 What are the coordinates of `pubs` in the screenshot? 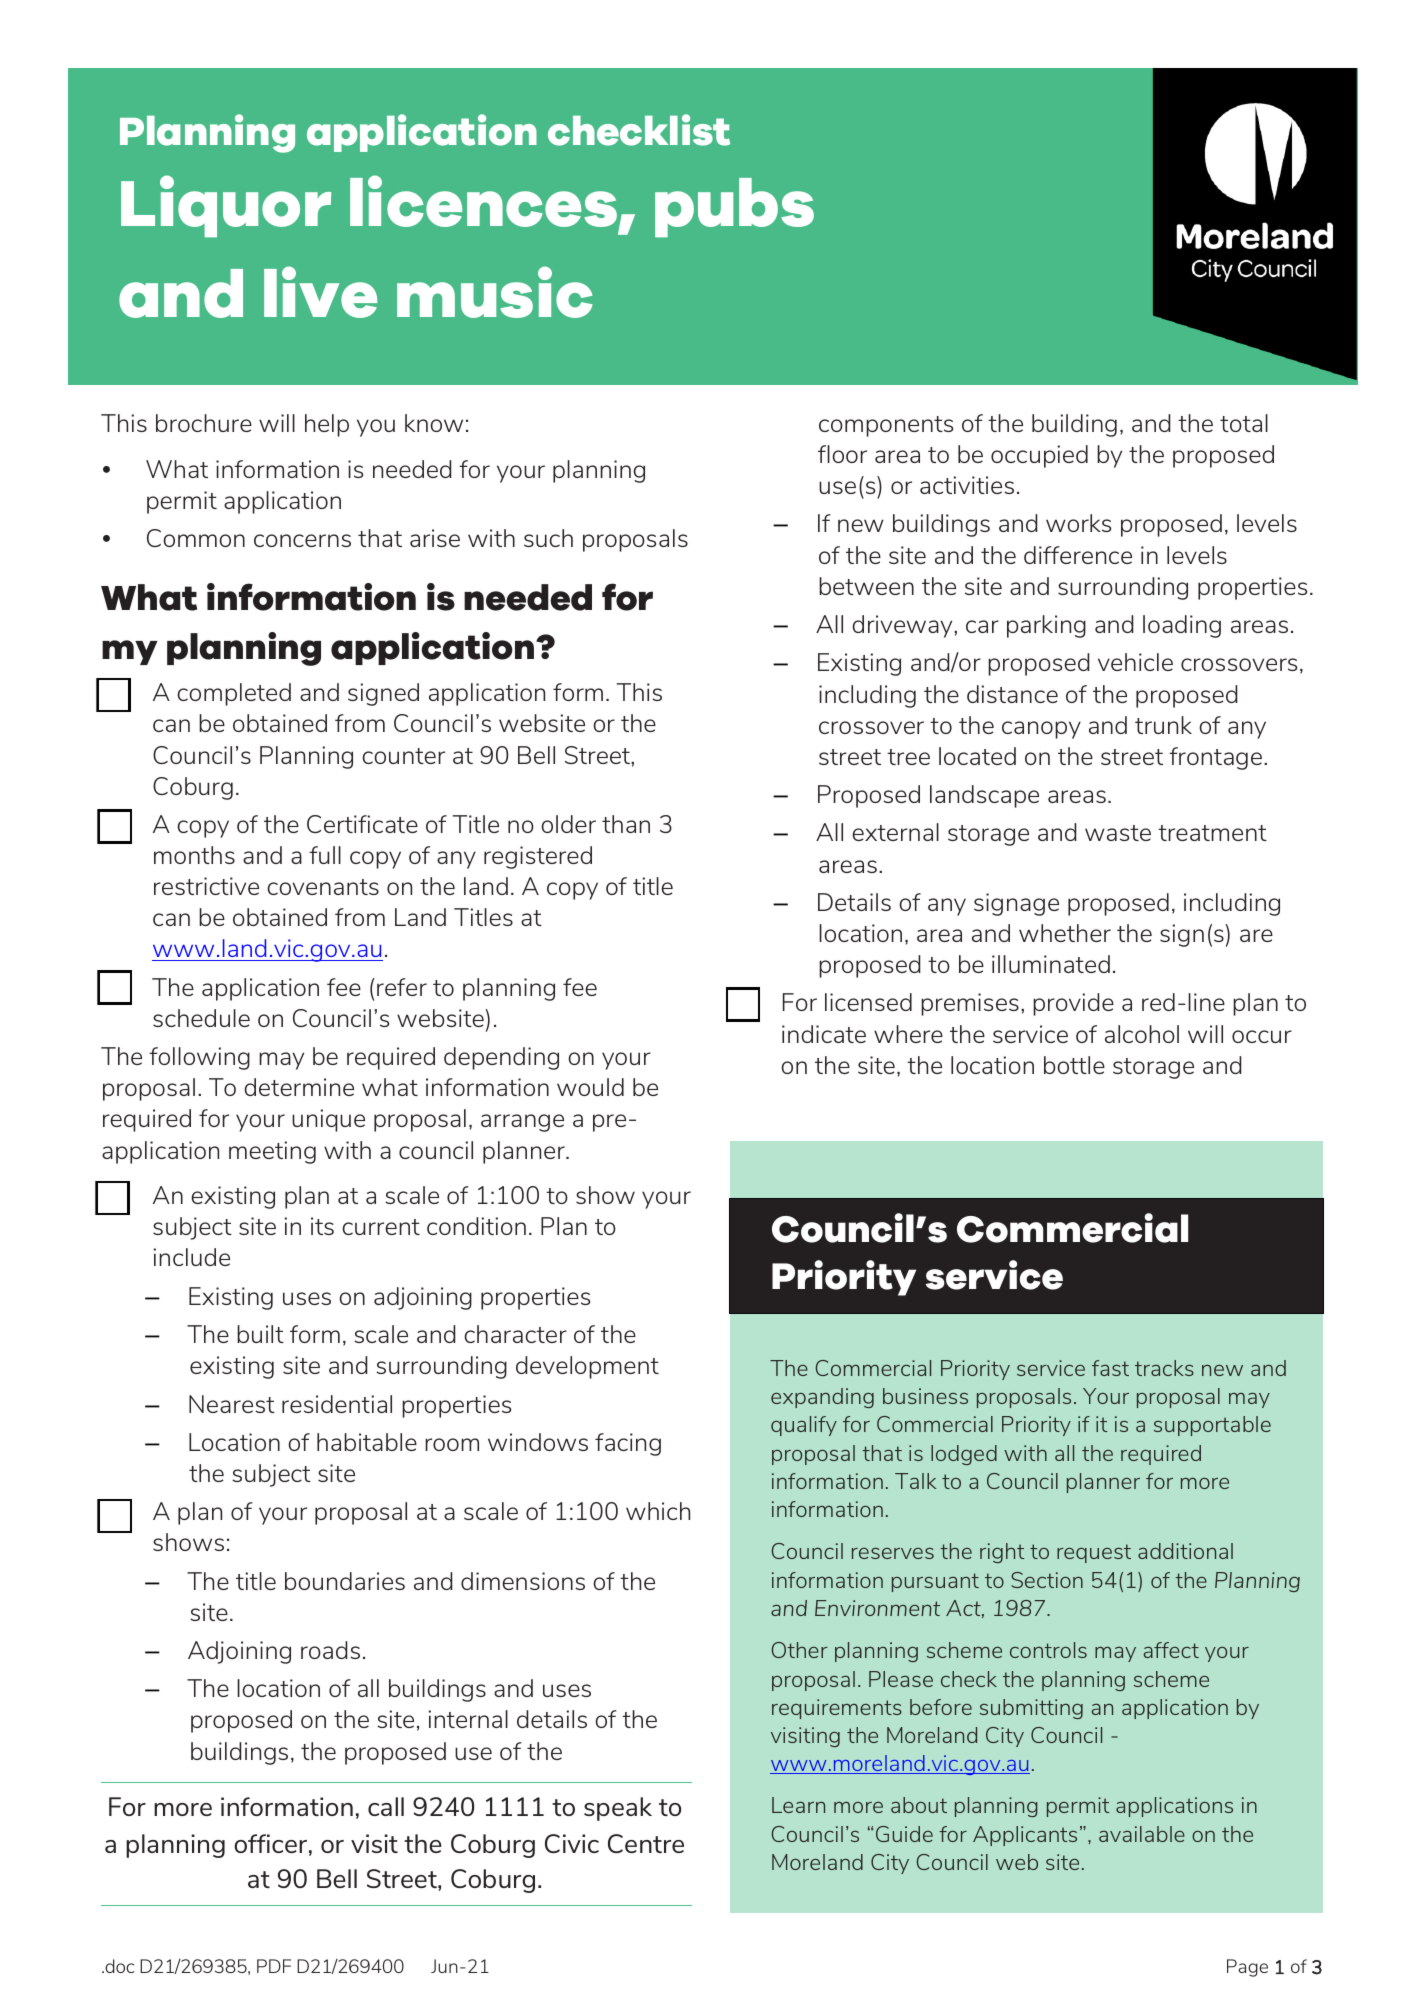 It's located at (734, 207).
